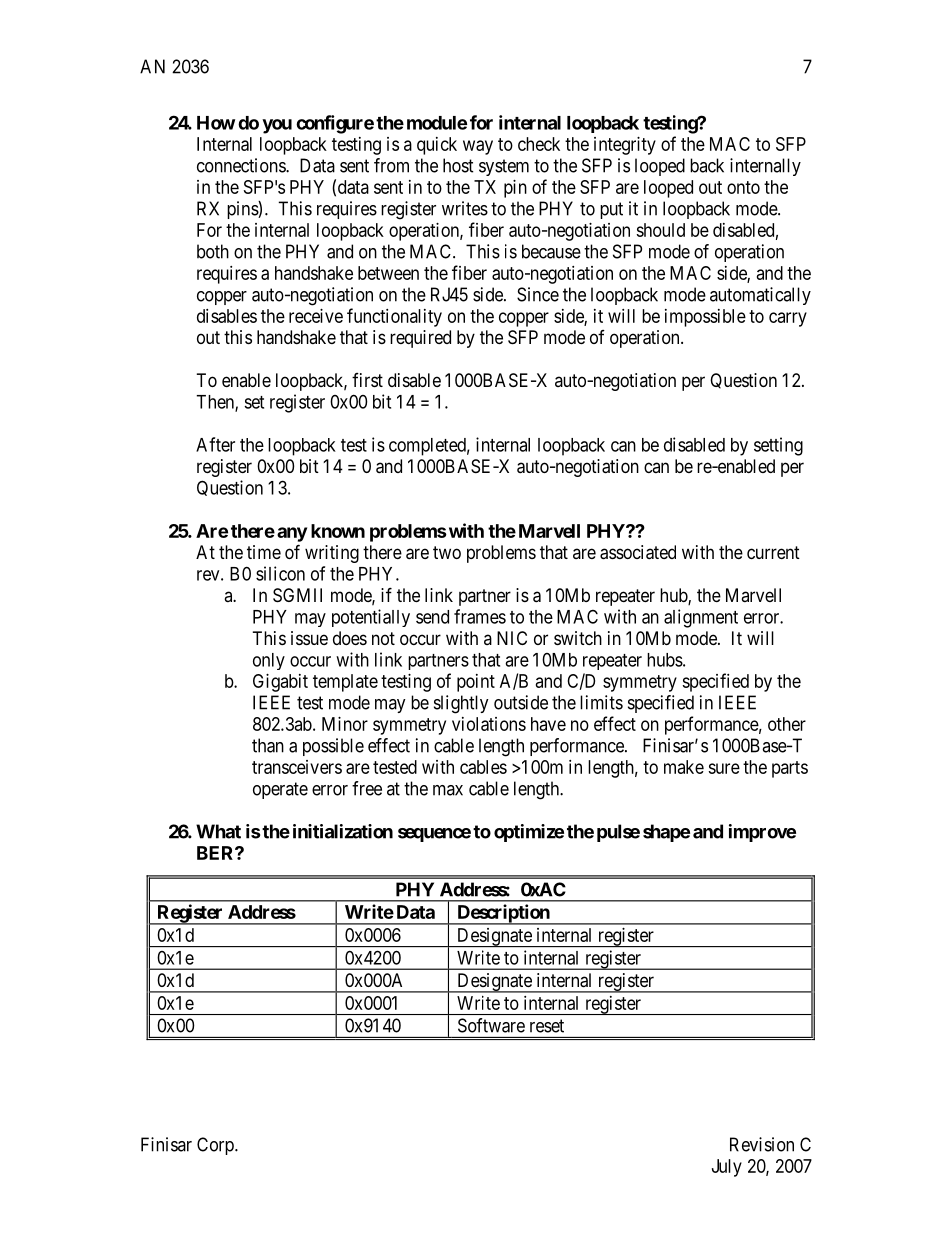 The width and height of the screenshot is (952, 1233). Describe the element at coordinates (788, 319) in the screenshot. I see `carry` at that location.
